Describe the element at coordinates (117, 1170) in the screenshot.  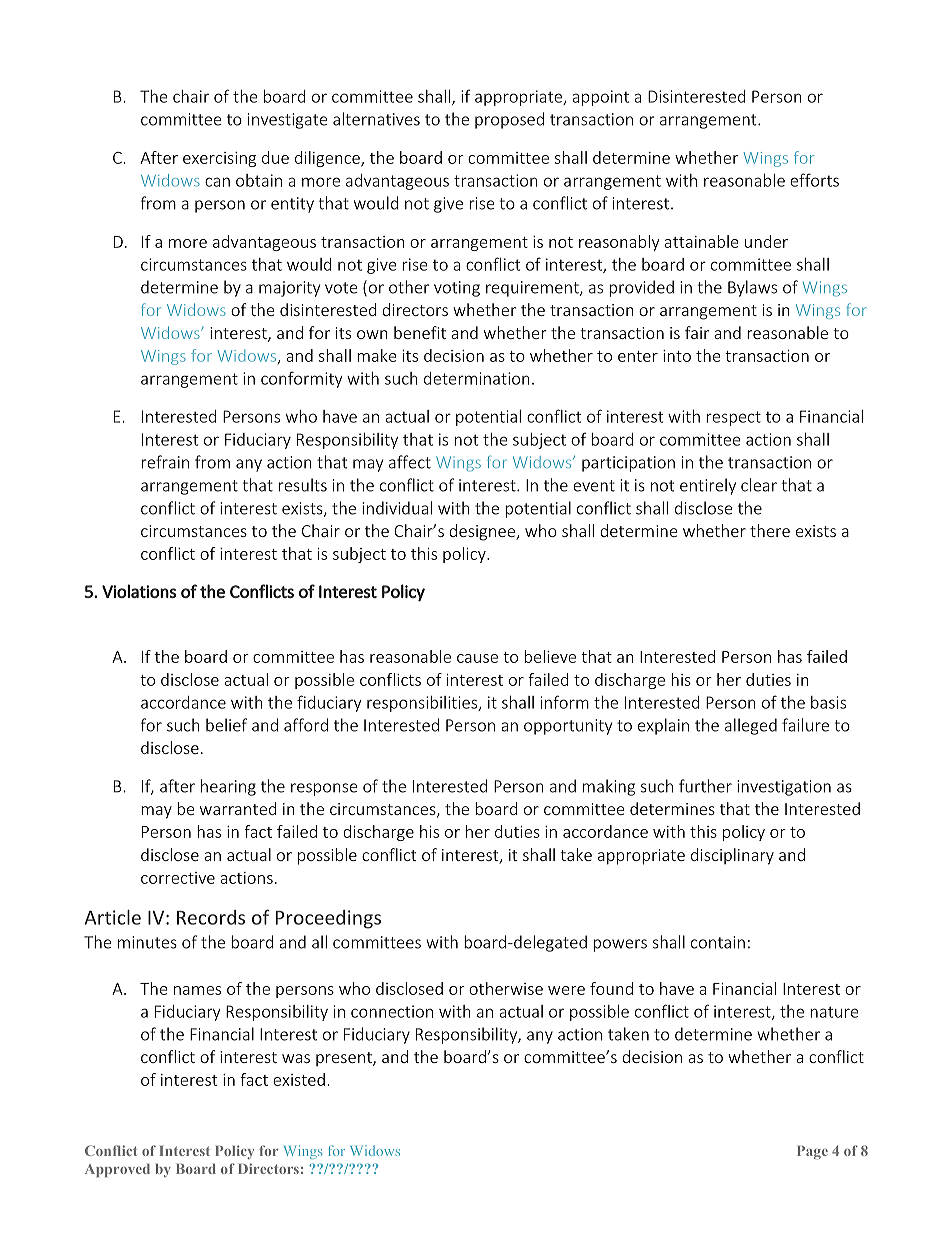
I see `Approved` at that location.
